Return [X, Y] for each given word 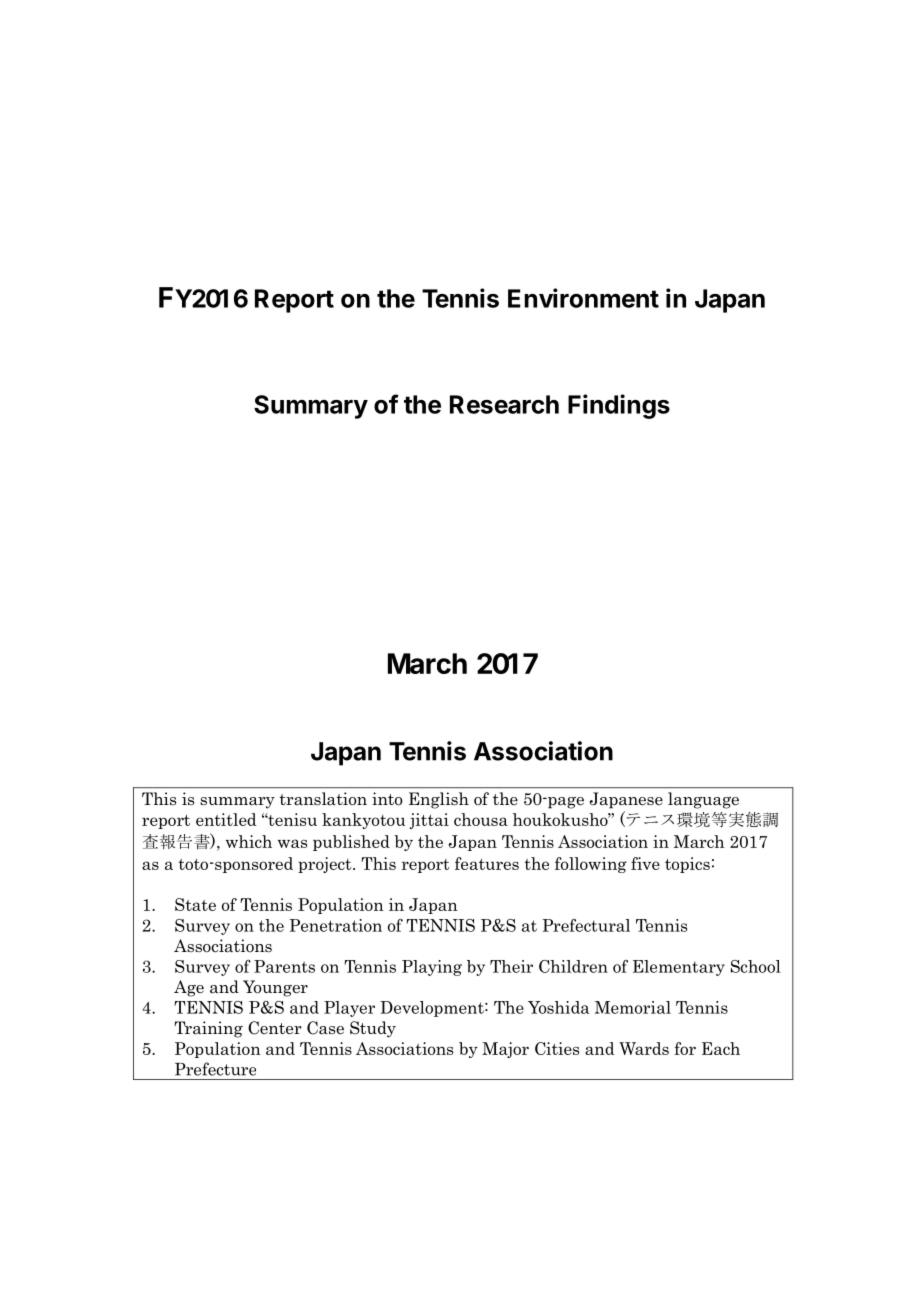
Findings [619, 406]
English [439, 800]
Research [504, 404]
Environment [583, 298]
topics [687, 865]
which [249, 841]
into [387, 799]
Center [275, 1028]
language [703, 800]
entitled [226, 819]
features [487, 863]
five [645, 863]
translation [323, 799]
